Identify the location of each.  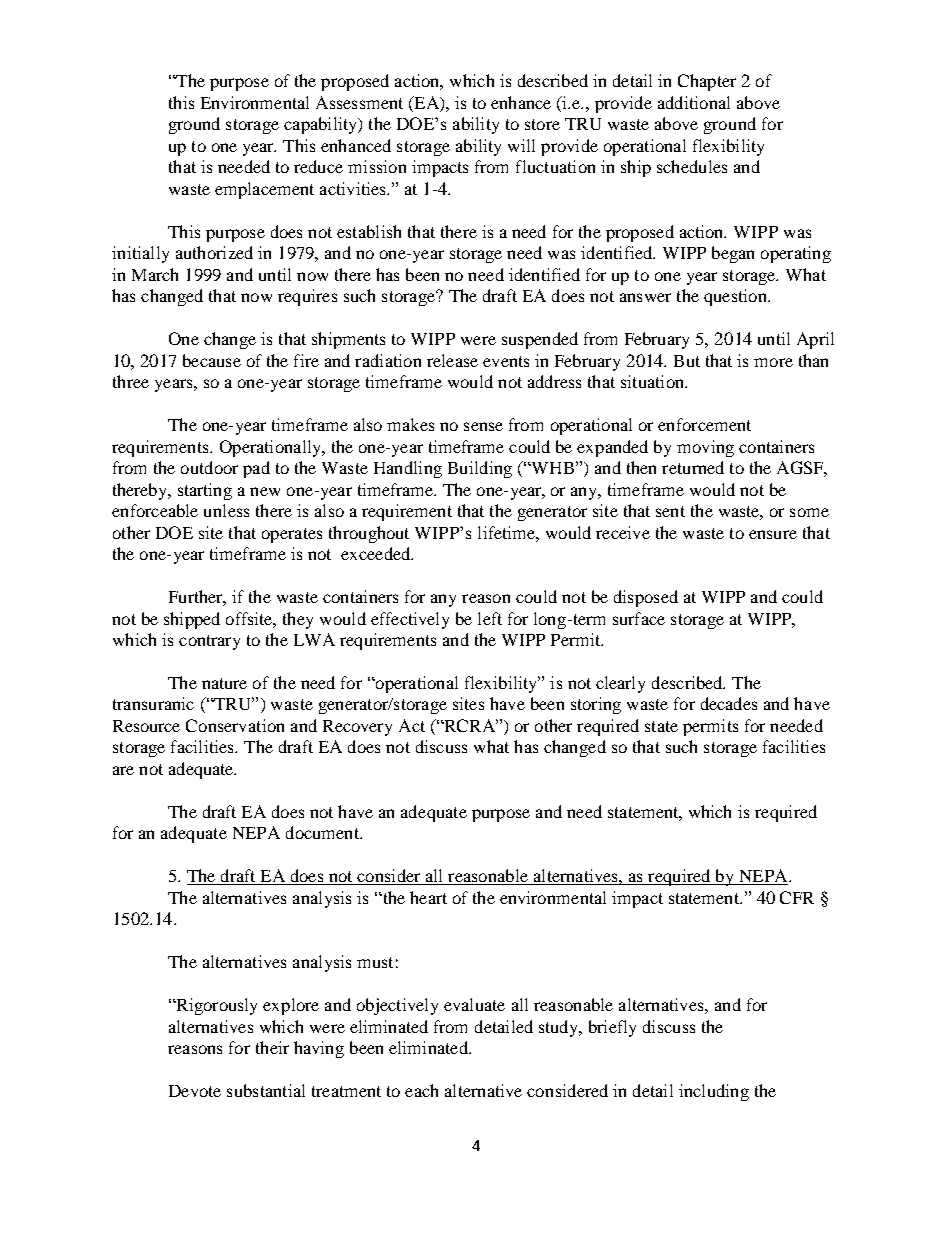
(421, 1090).
